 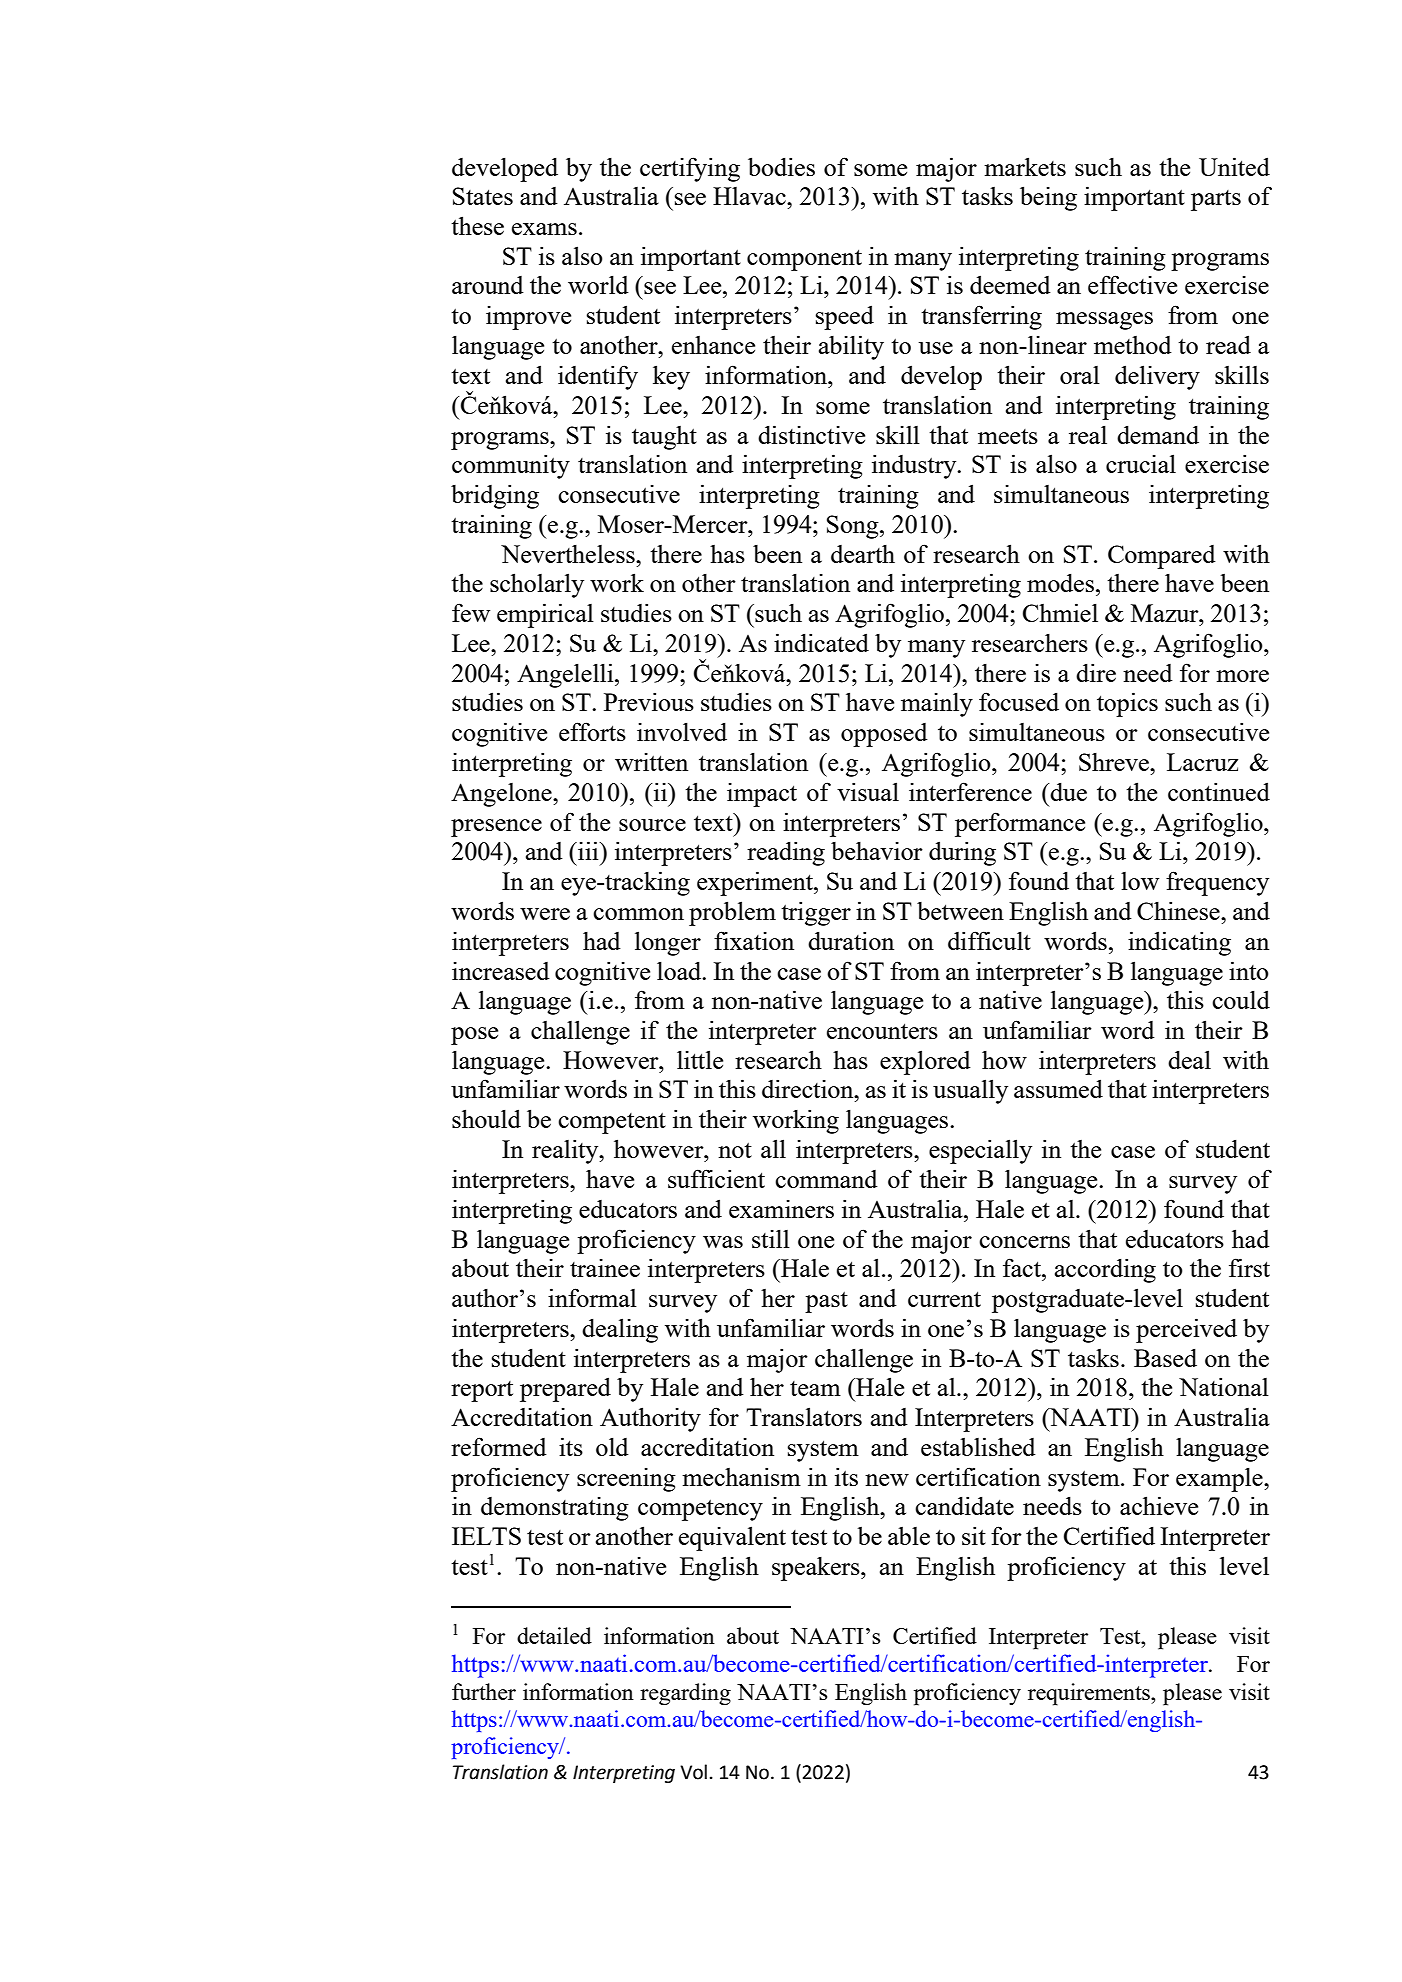 What do you see at coordinates (817, 1569) in the screenshot?
I see `speakers` at bounding box center [817, 1569].
